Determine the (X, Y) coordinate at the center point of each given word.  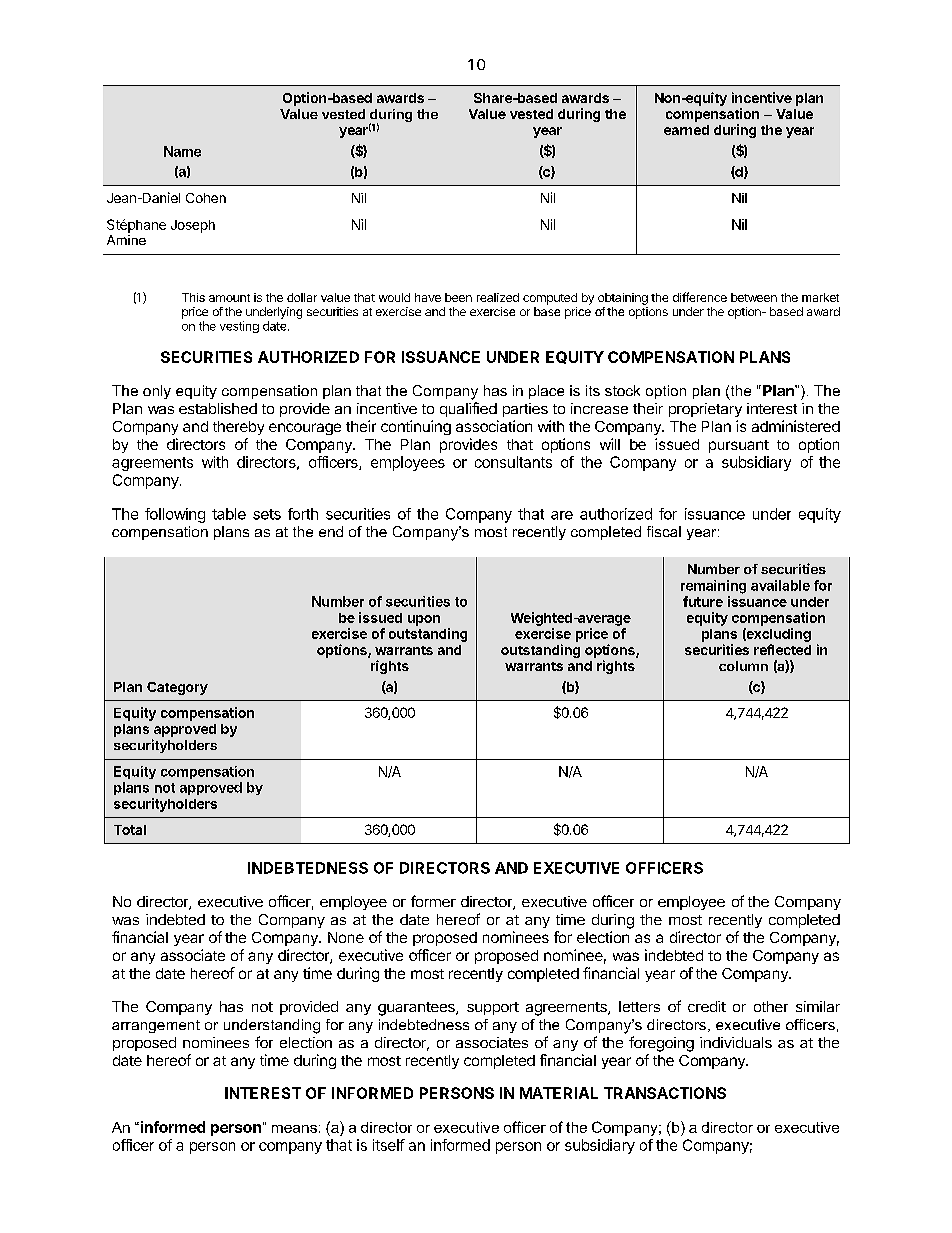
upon (424, 620)
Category (177, 688)
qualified (468, 409)
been (458, 297)
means (294, 1129)
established (218, 408)
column (743, 666)
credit (707, 1006)
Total (130, 830)
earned (686, 130)
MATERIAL (559, 1093)
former (433, 901)
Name (182, 151)
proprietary (705, 410)
